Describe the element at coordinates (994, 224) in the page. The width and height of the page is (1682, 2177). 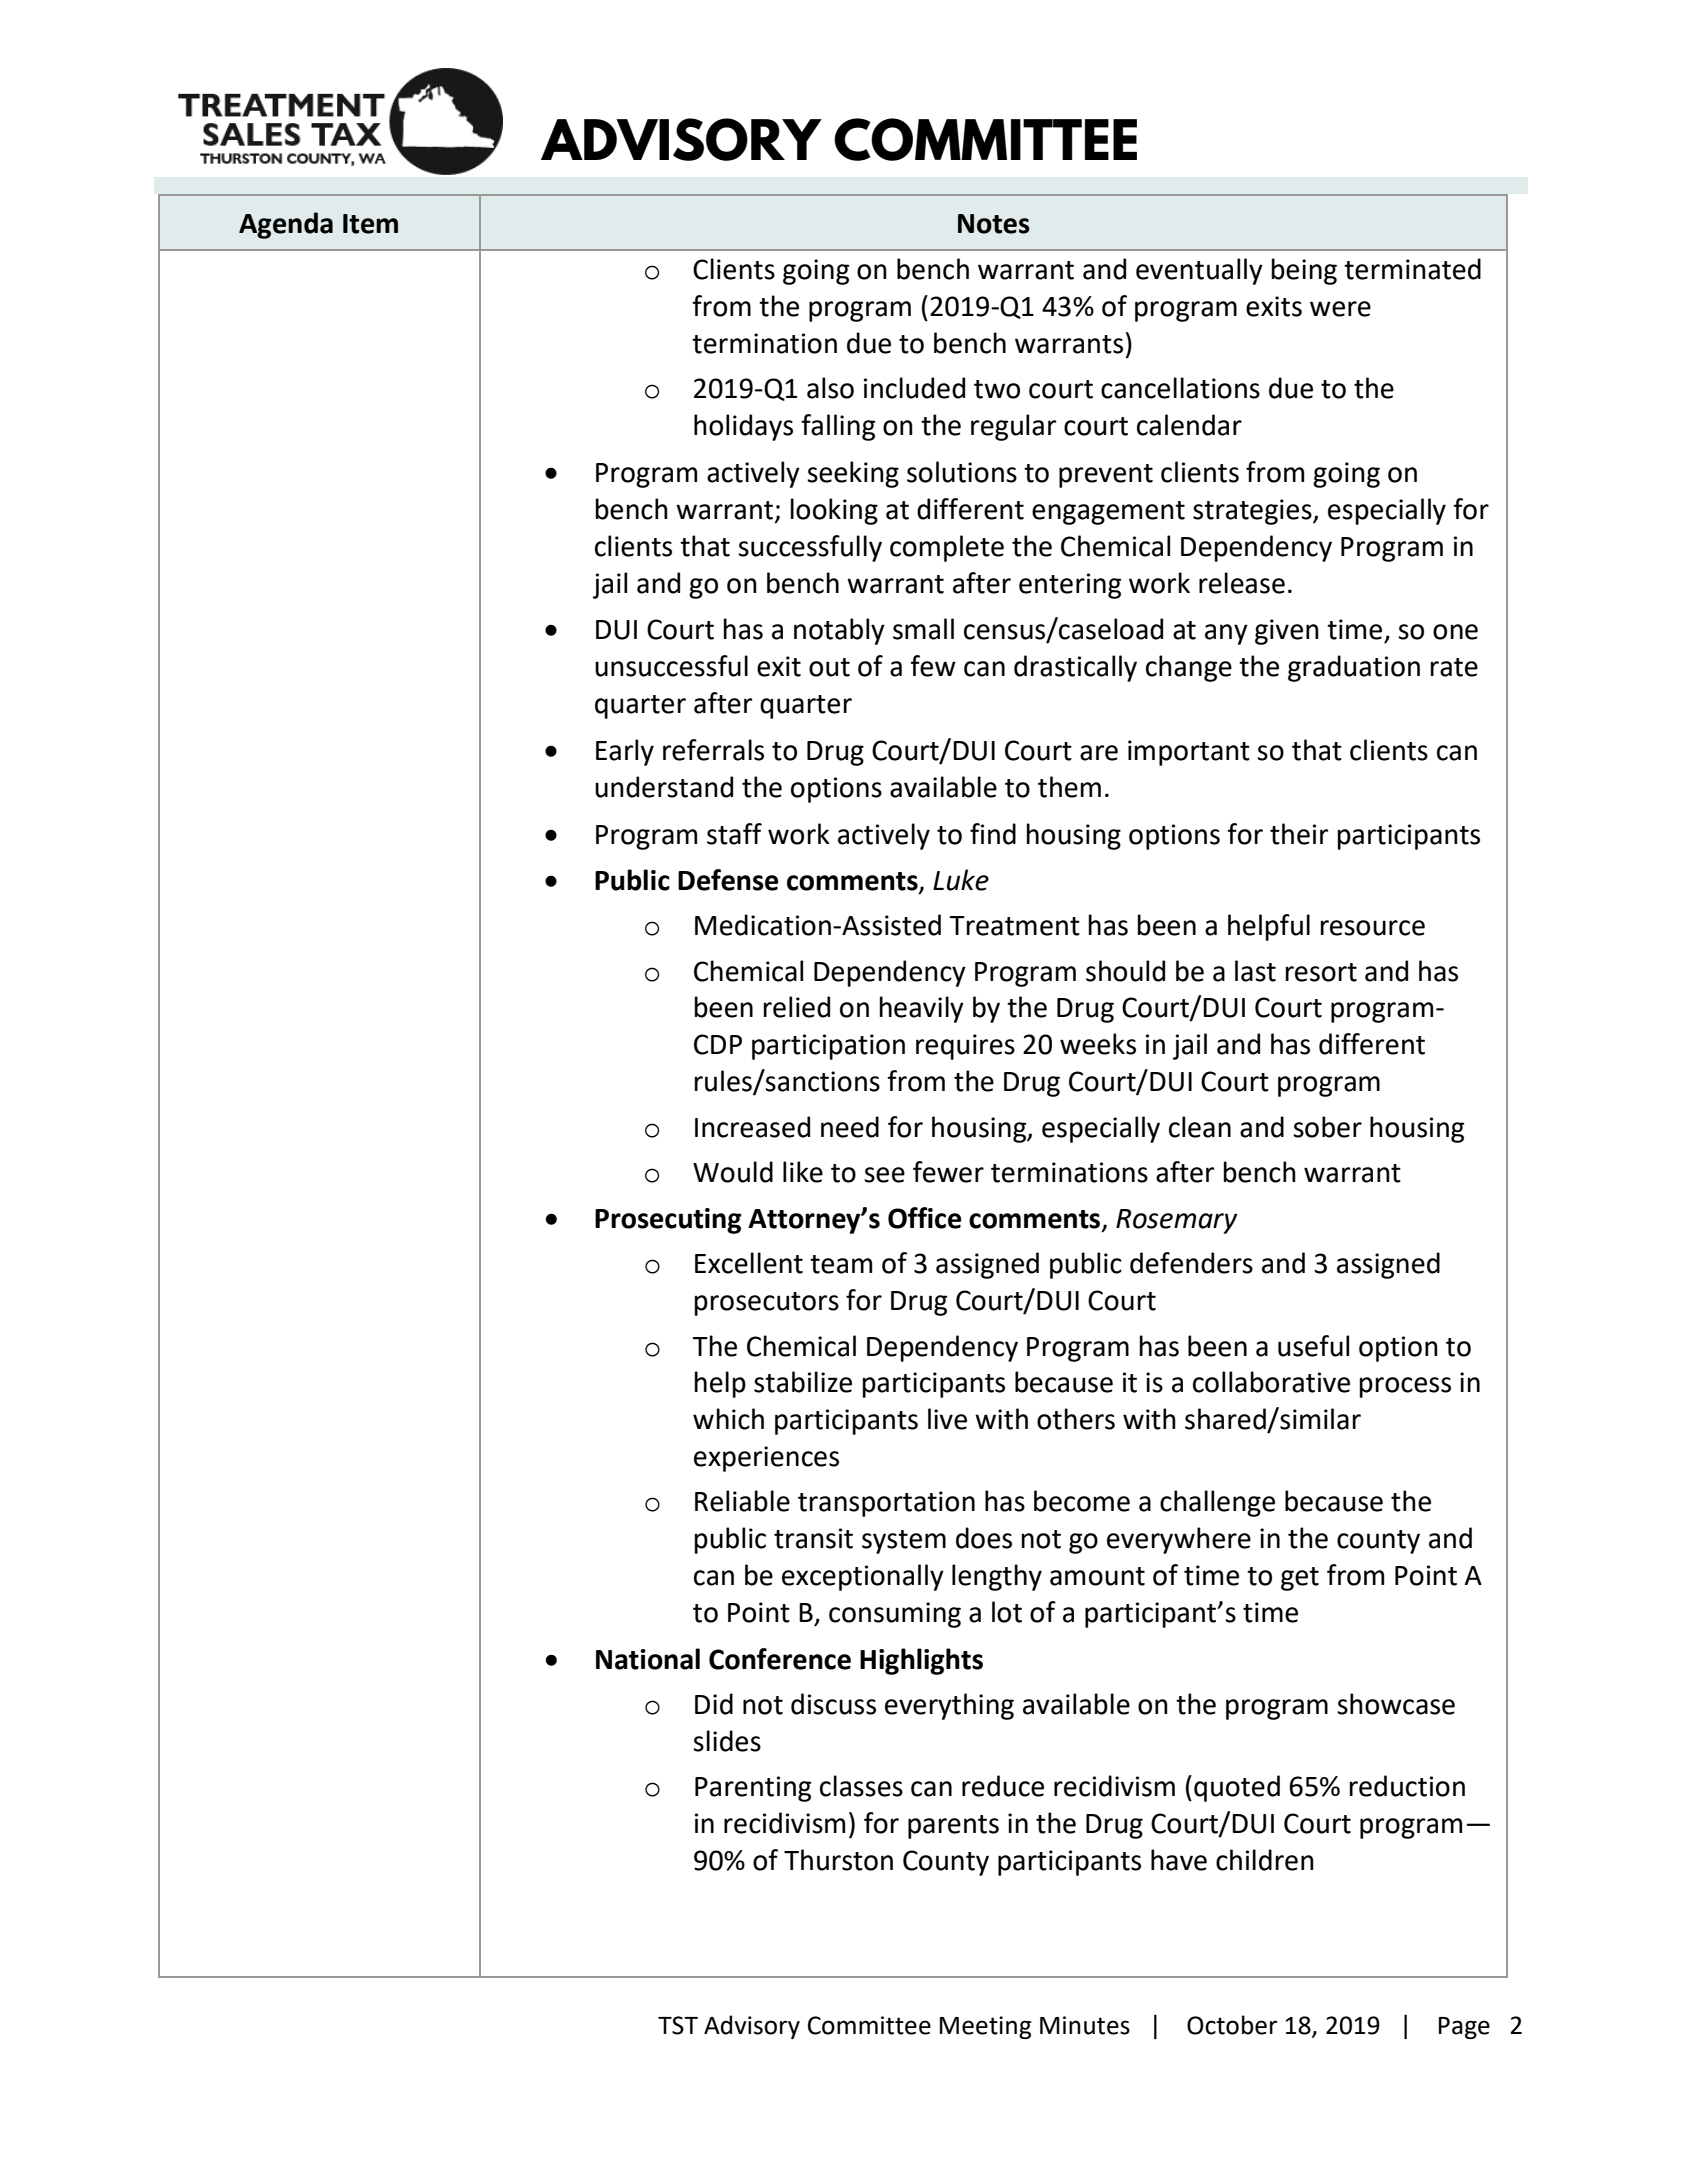
I see `Notes` at that location.
